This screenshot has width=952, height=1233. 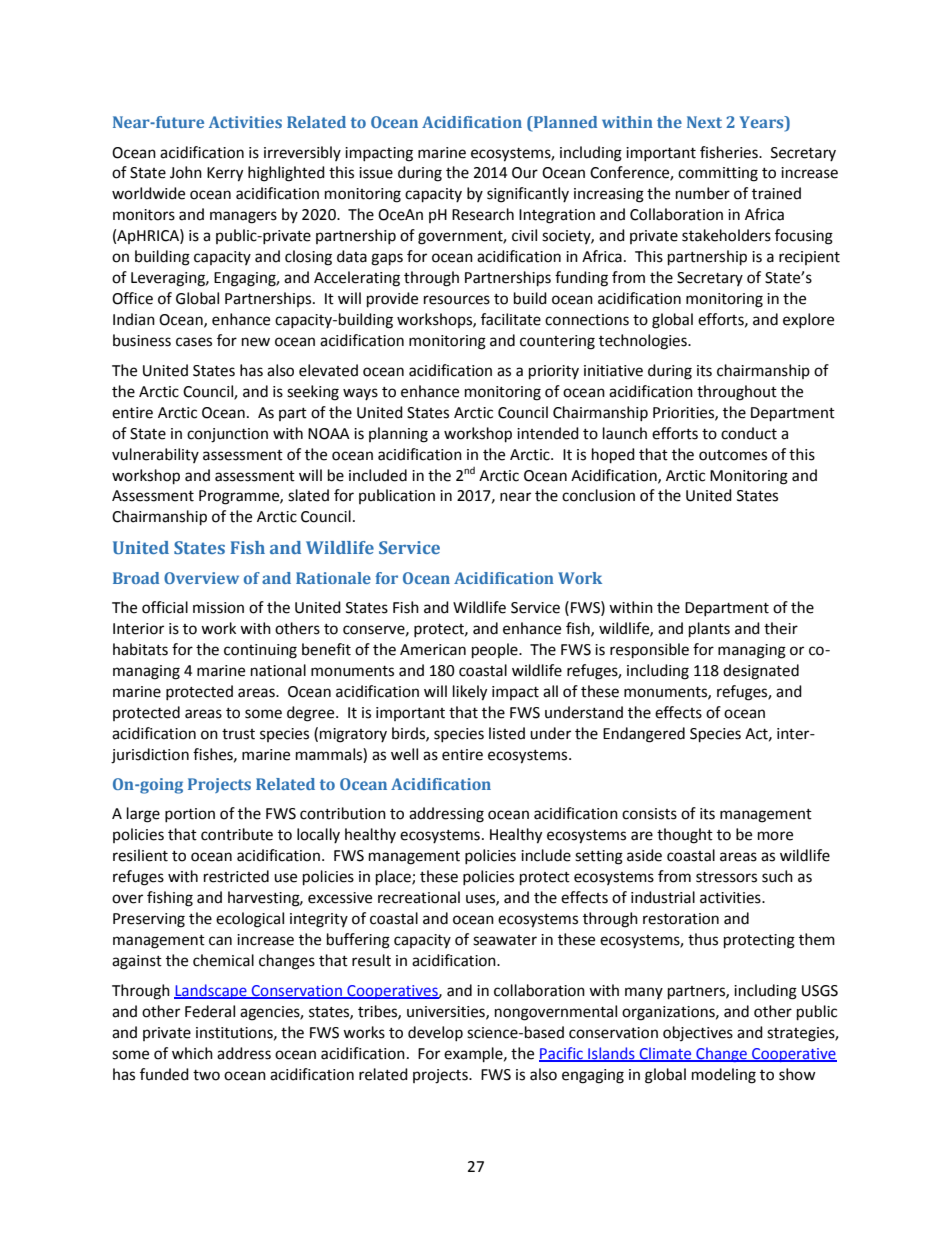 What do you see at coordinates (554, 372) in the screenshot?
I see `priority` at bounding box center [554, 372].
